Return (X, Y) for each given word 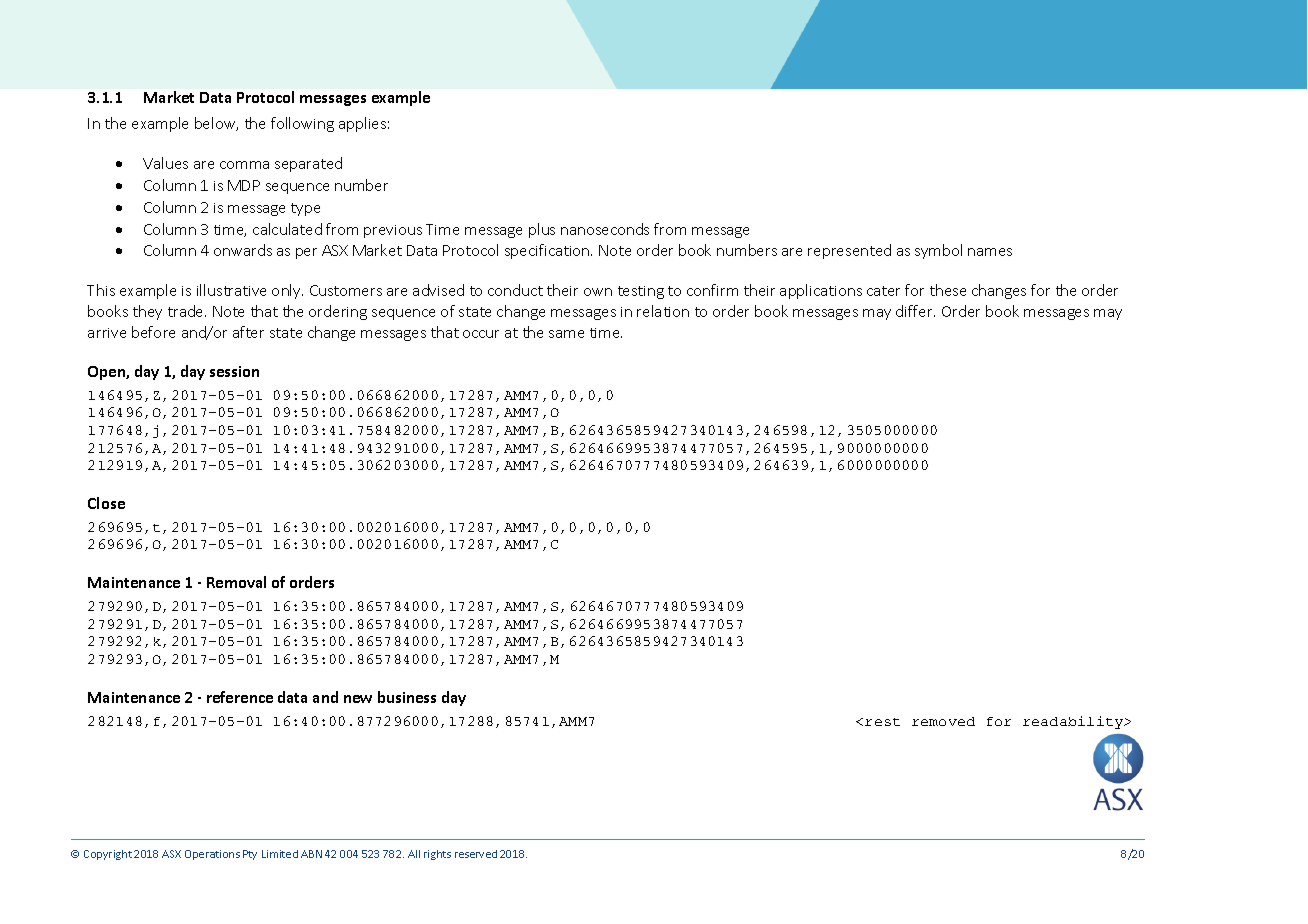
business (407, 697)
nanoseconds (605, 229)
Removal (236, 582)
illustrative (231, 290)
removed (943, 721)
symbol (938, 251)
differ (915, 311)
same (566, 334)
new (358, 699)
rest (882, 722)
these (948, 290)
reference (240, 697)
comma (244, 165)
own (598, 292)
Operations (212, 855)
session (234, 371)
